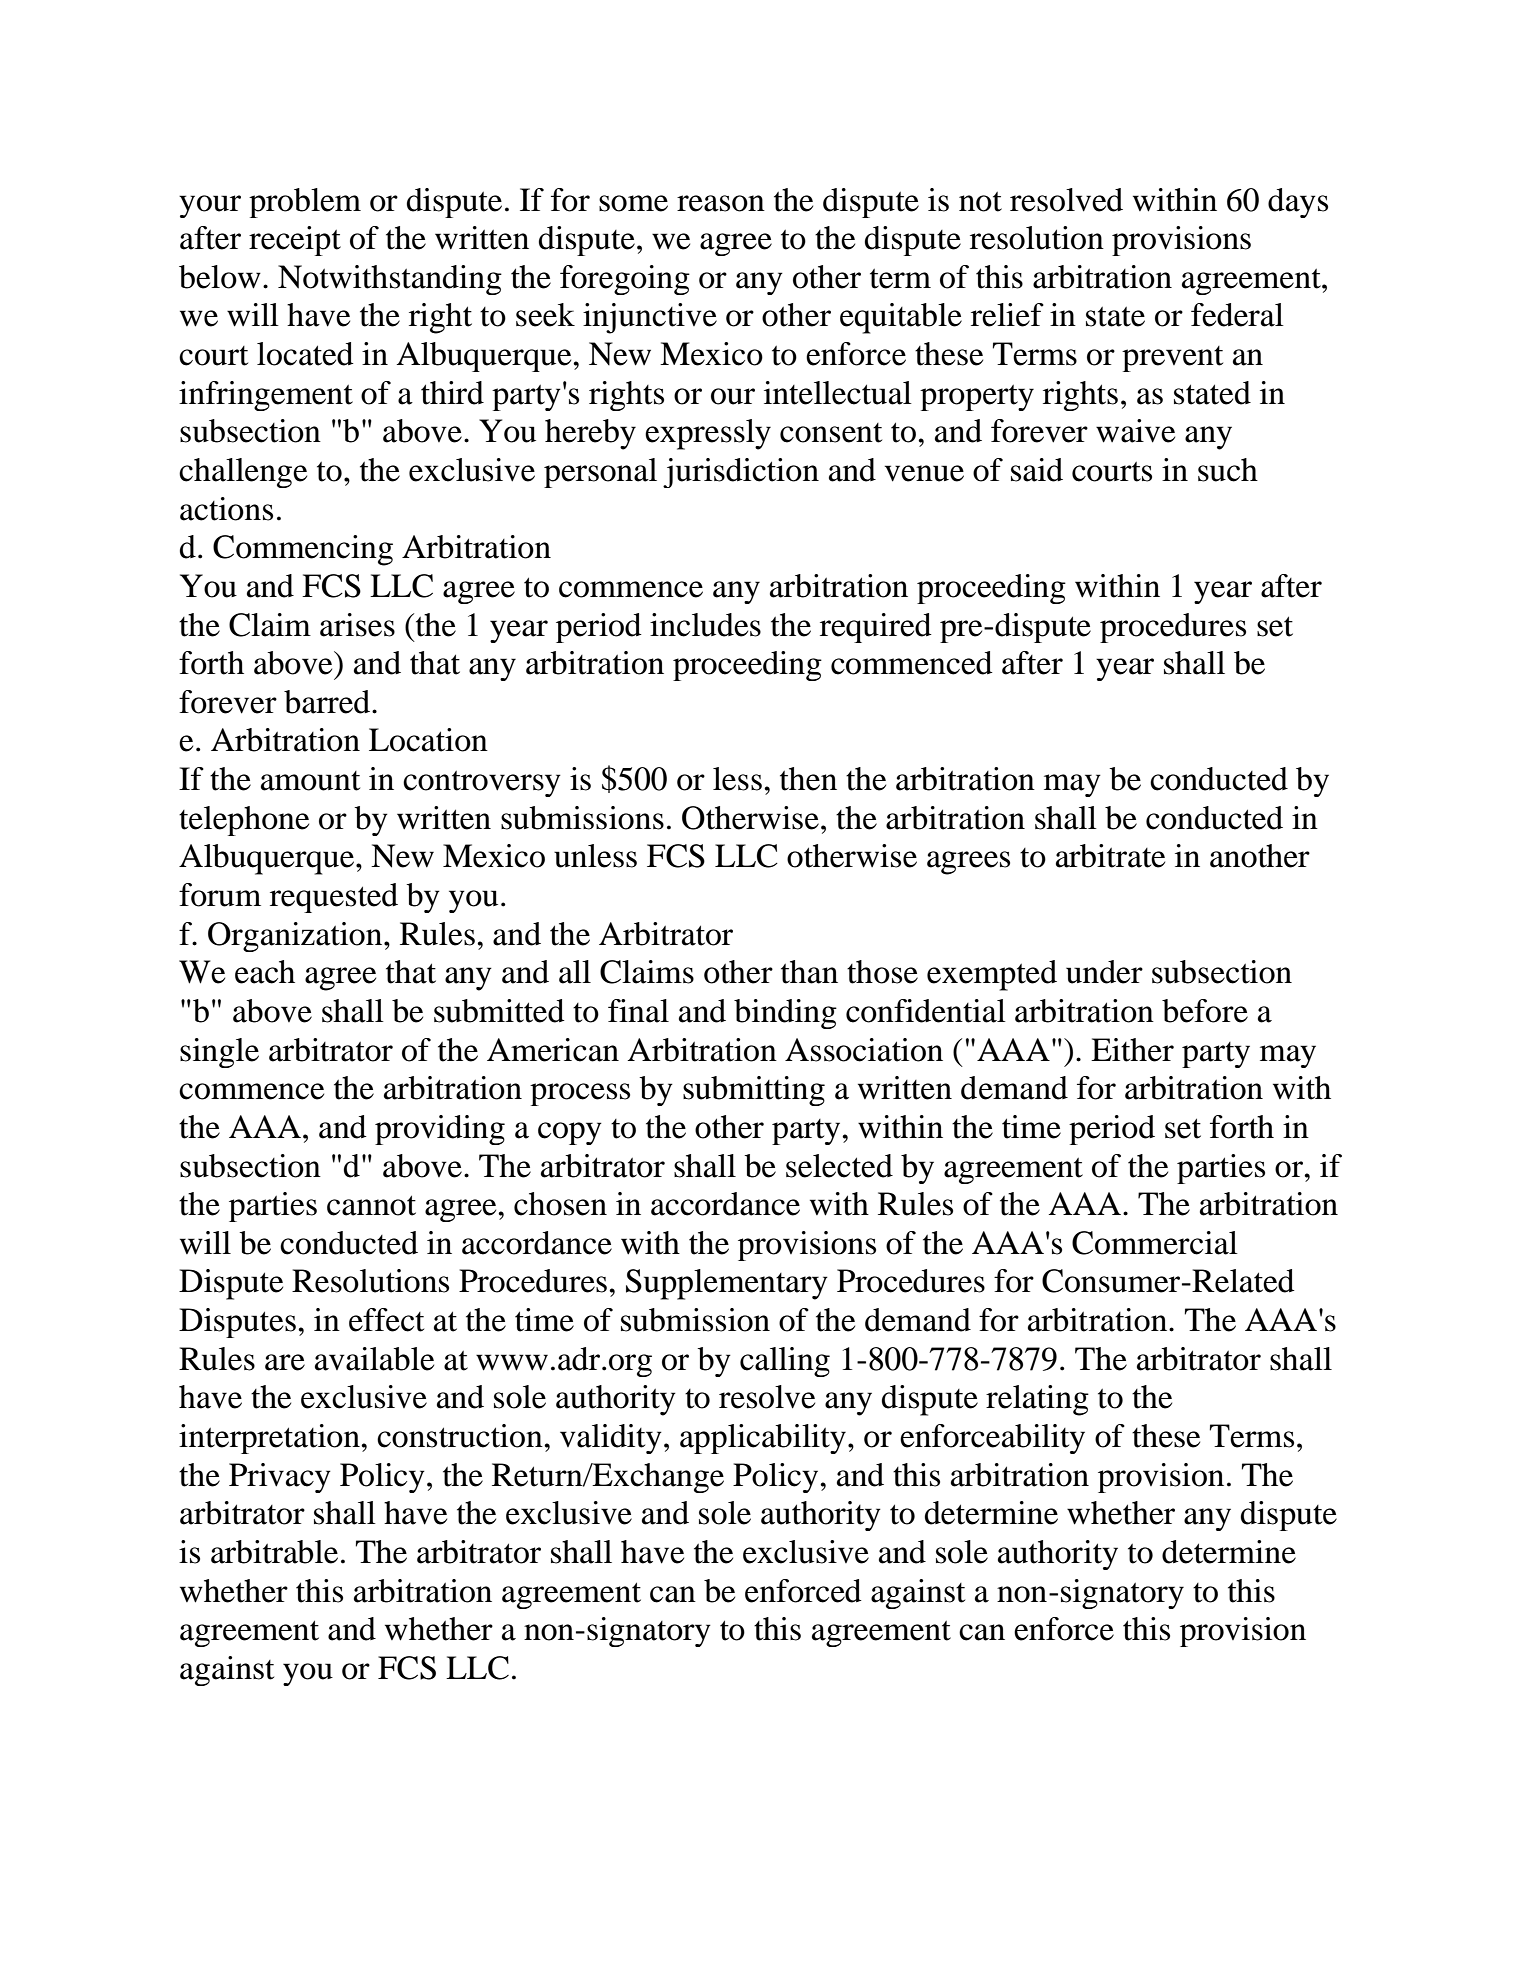  Describe the element at coordinates (721, 203) in the image. I see `reason` at that location.
